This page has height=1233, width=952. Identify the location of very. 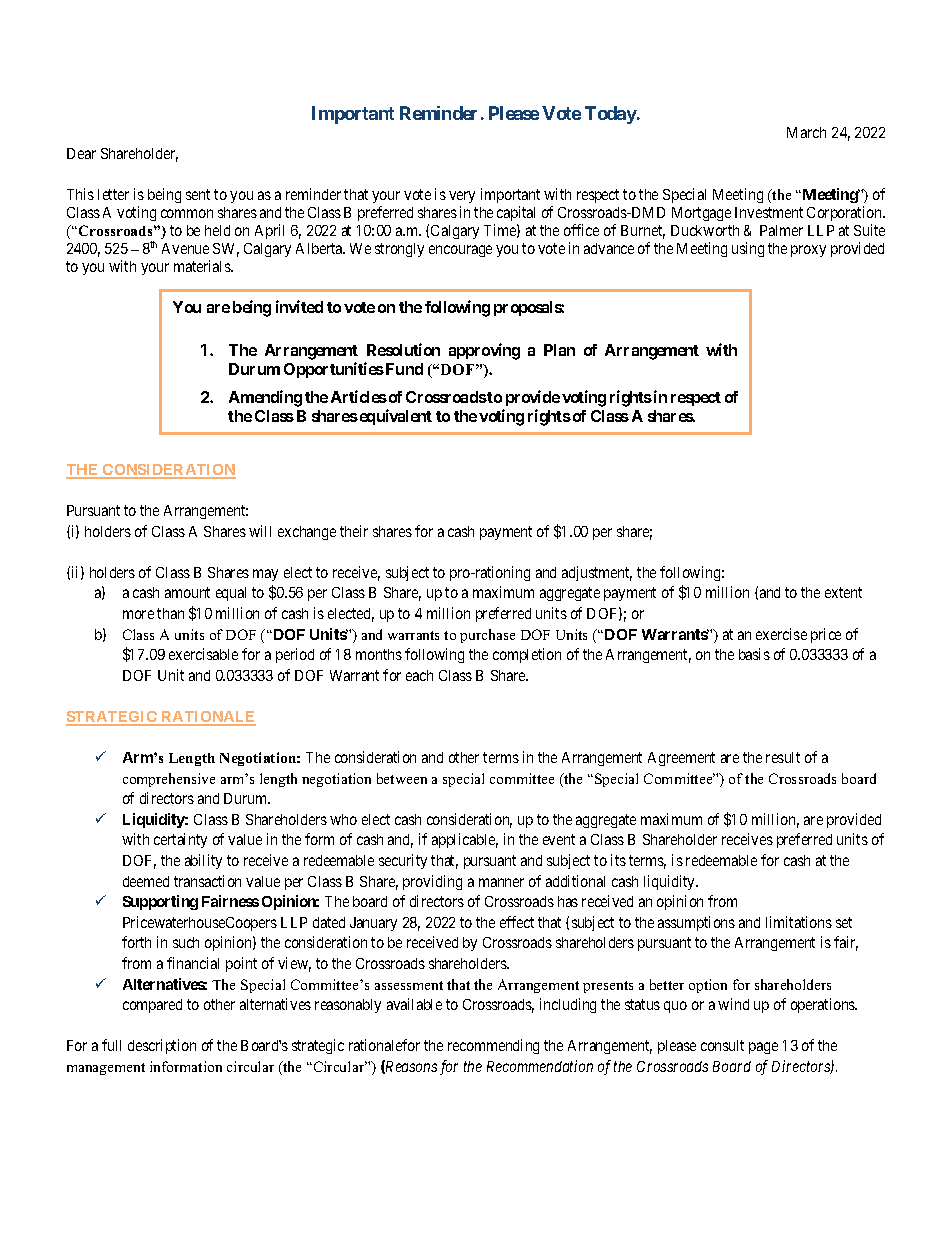
(462, 197).
